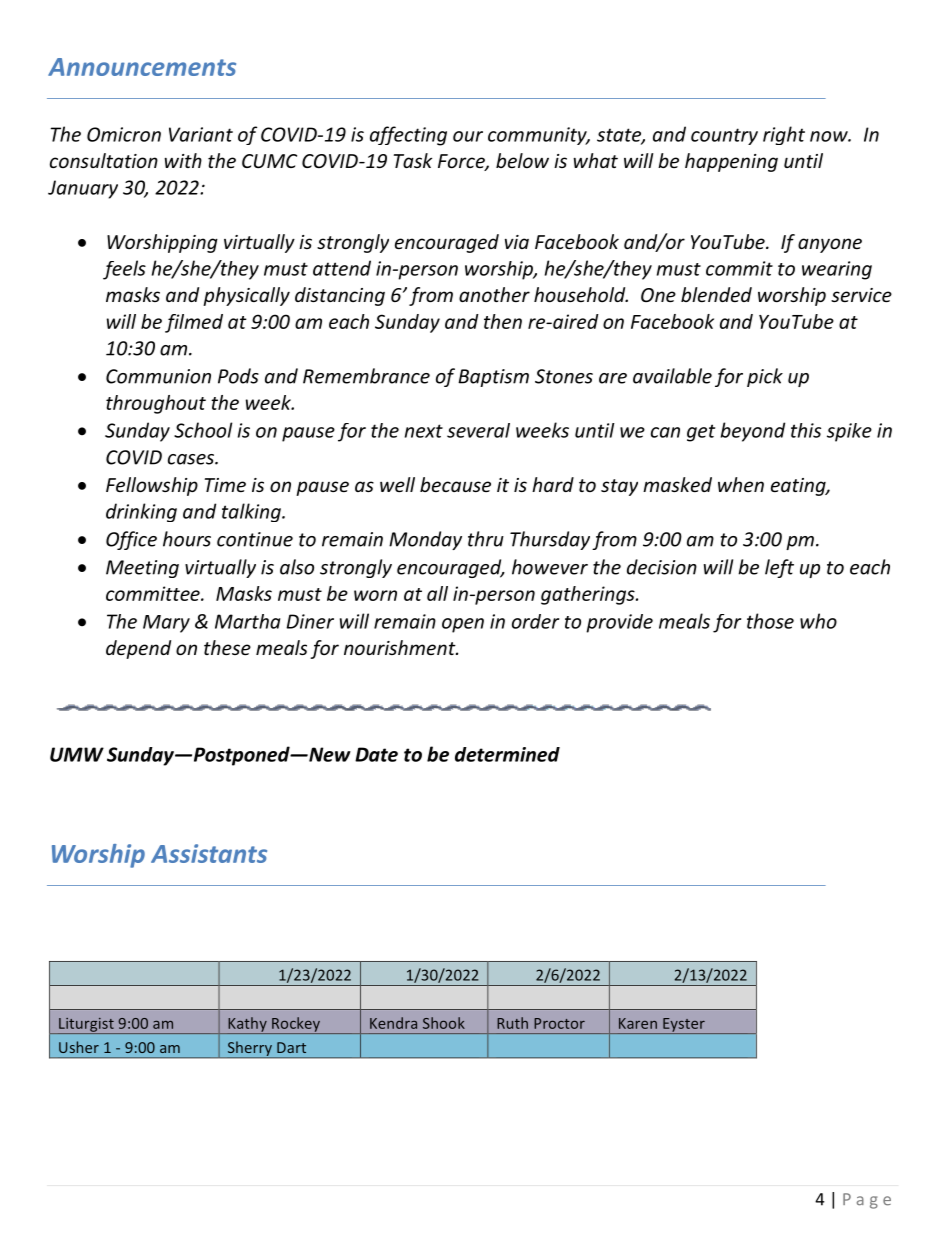 The width and height of the image is (952, 1233). What do you see at coordinates (486, 539) in the image?
I see `thru` at bounding box center [486, 539].
